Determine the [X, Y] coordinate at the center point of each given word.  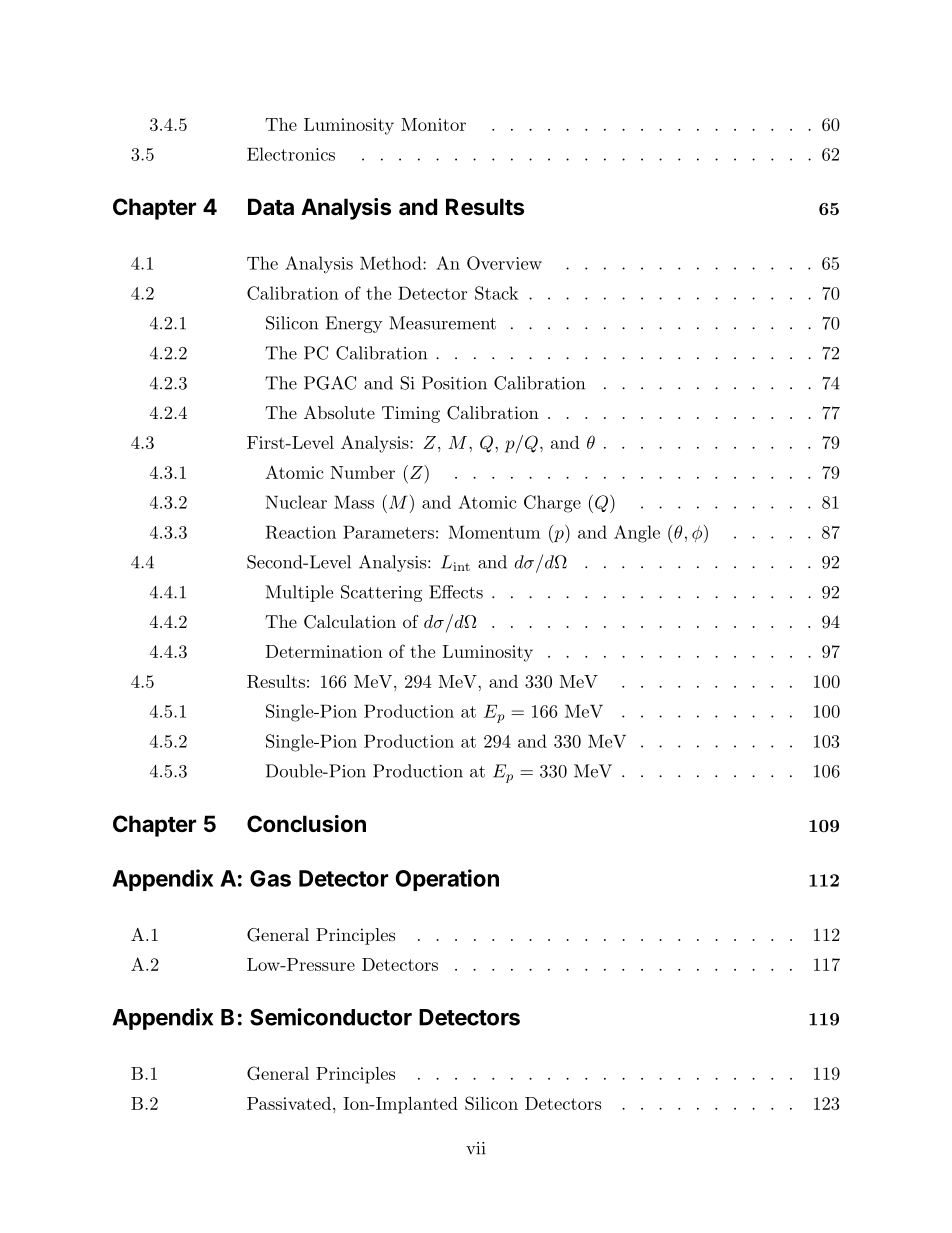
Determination [324, 651]
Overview [504, 263]
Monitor [433, 124]
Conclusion [306, 824]
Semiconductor [331, 1017]
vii [476, 1148]
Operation [447, 880]
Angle [637, 534]
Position [454, 383]
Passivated [290, 1103]
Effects [456, 592]
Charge [552, 504]
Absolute [339, 412]
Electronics [291, 154]
